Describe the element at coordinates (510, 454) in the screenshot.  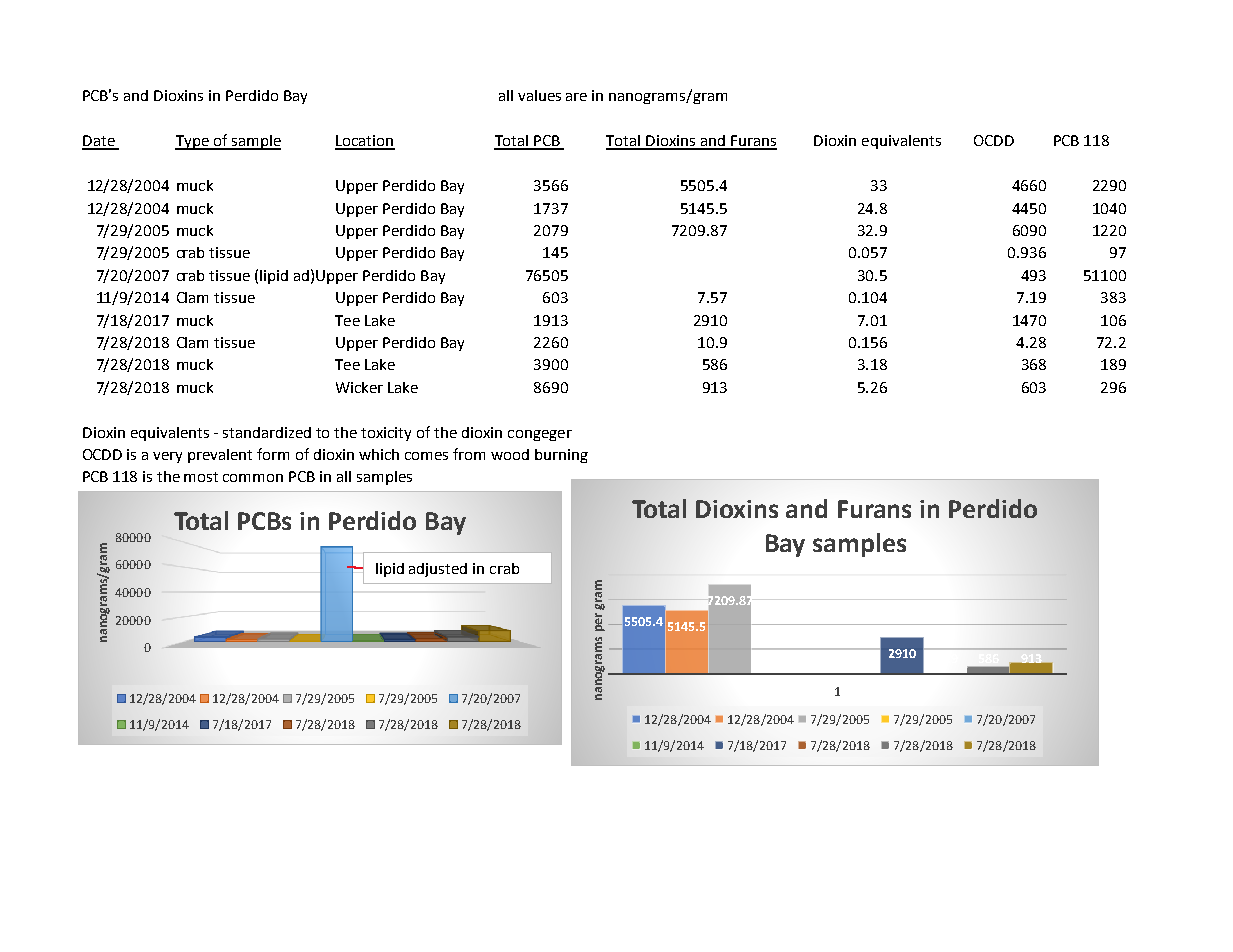
I see `wood` at that location.
